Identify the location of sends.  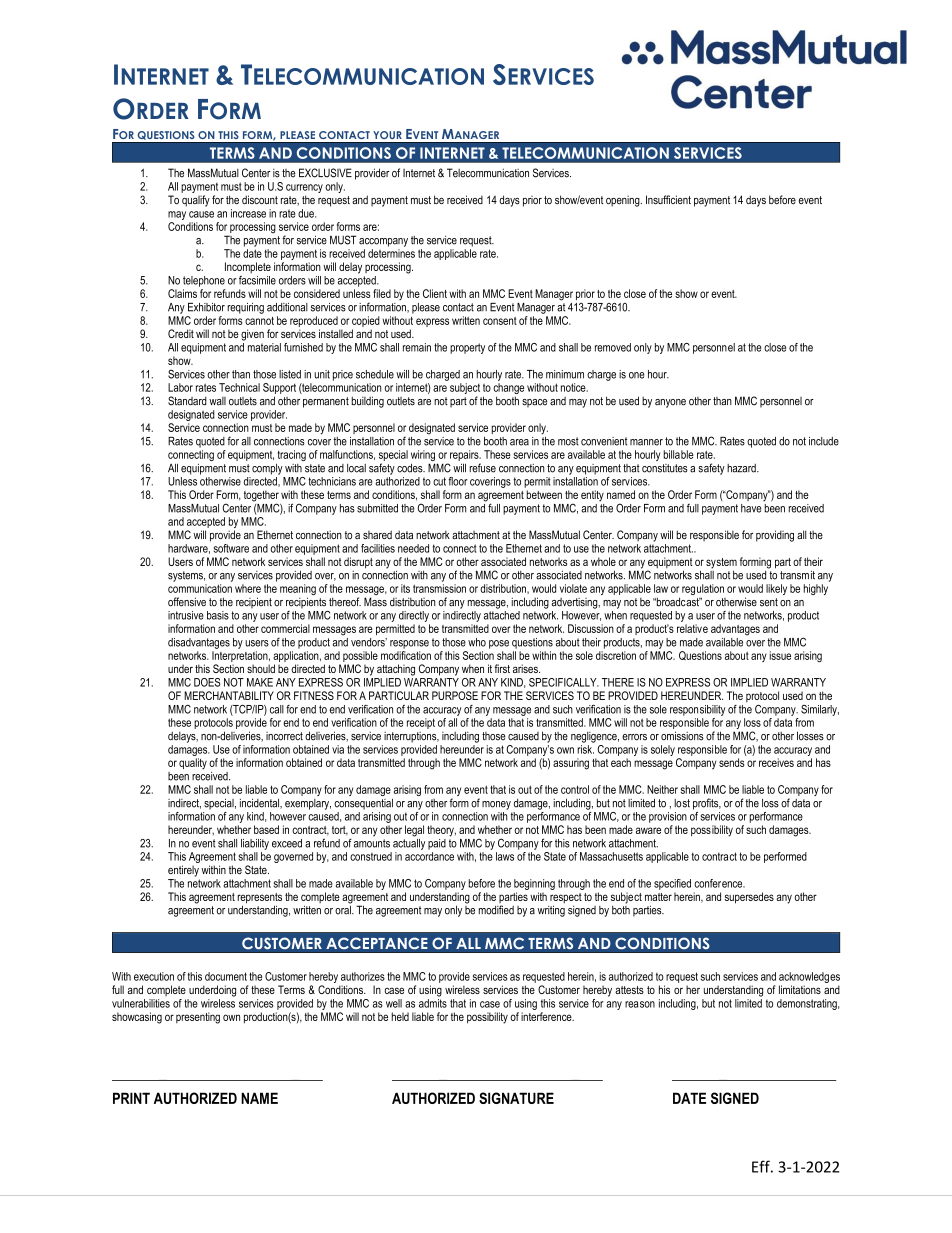
(731, 762).
